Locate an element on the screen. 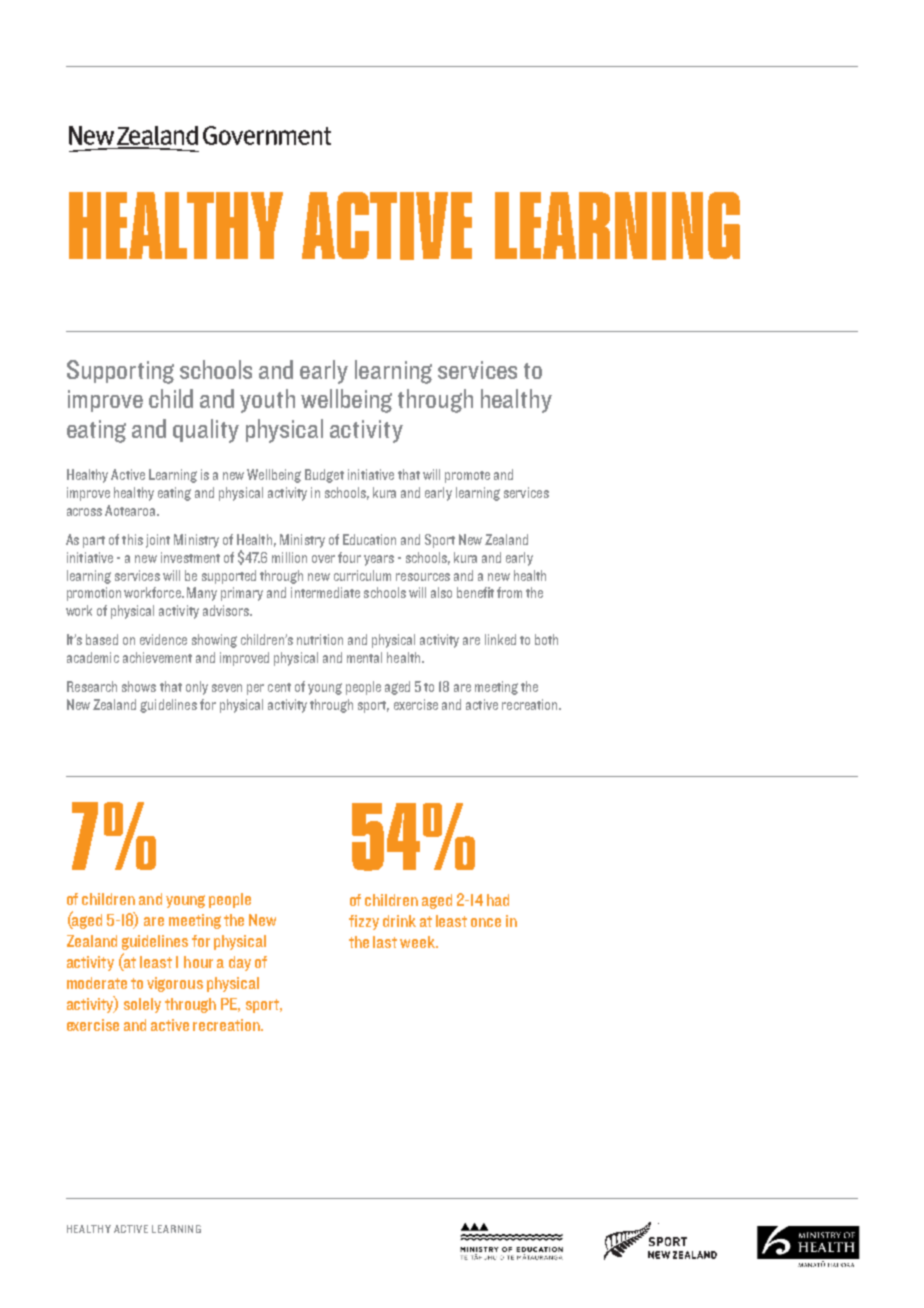  cent is located at coordinates (279, 687).
